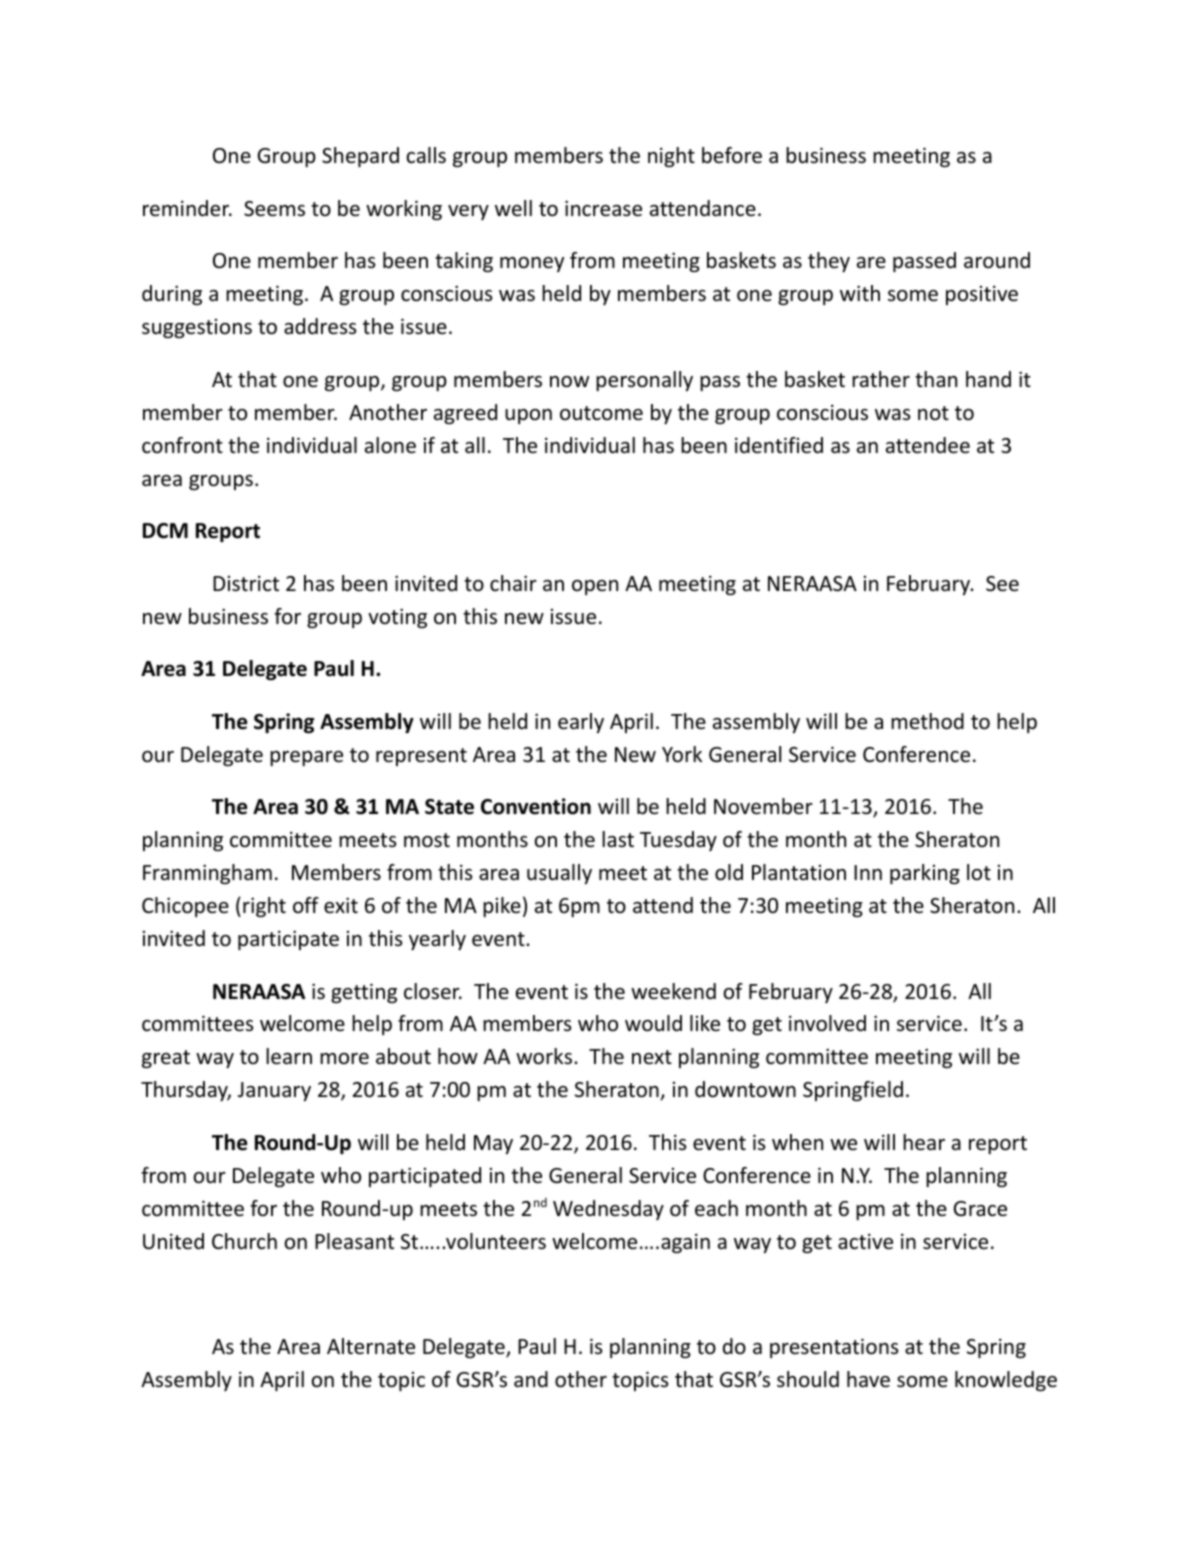 This screenshot has height=1553, width=1200. Describe the element at coordinates (306, 758) in the screenshot. I see `prepare` at that location.
